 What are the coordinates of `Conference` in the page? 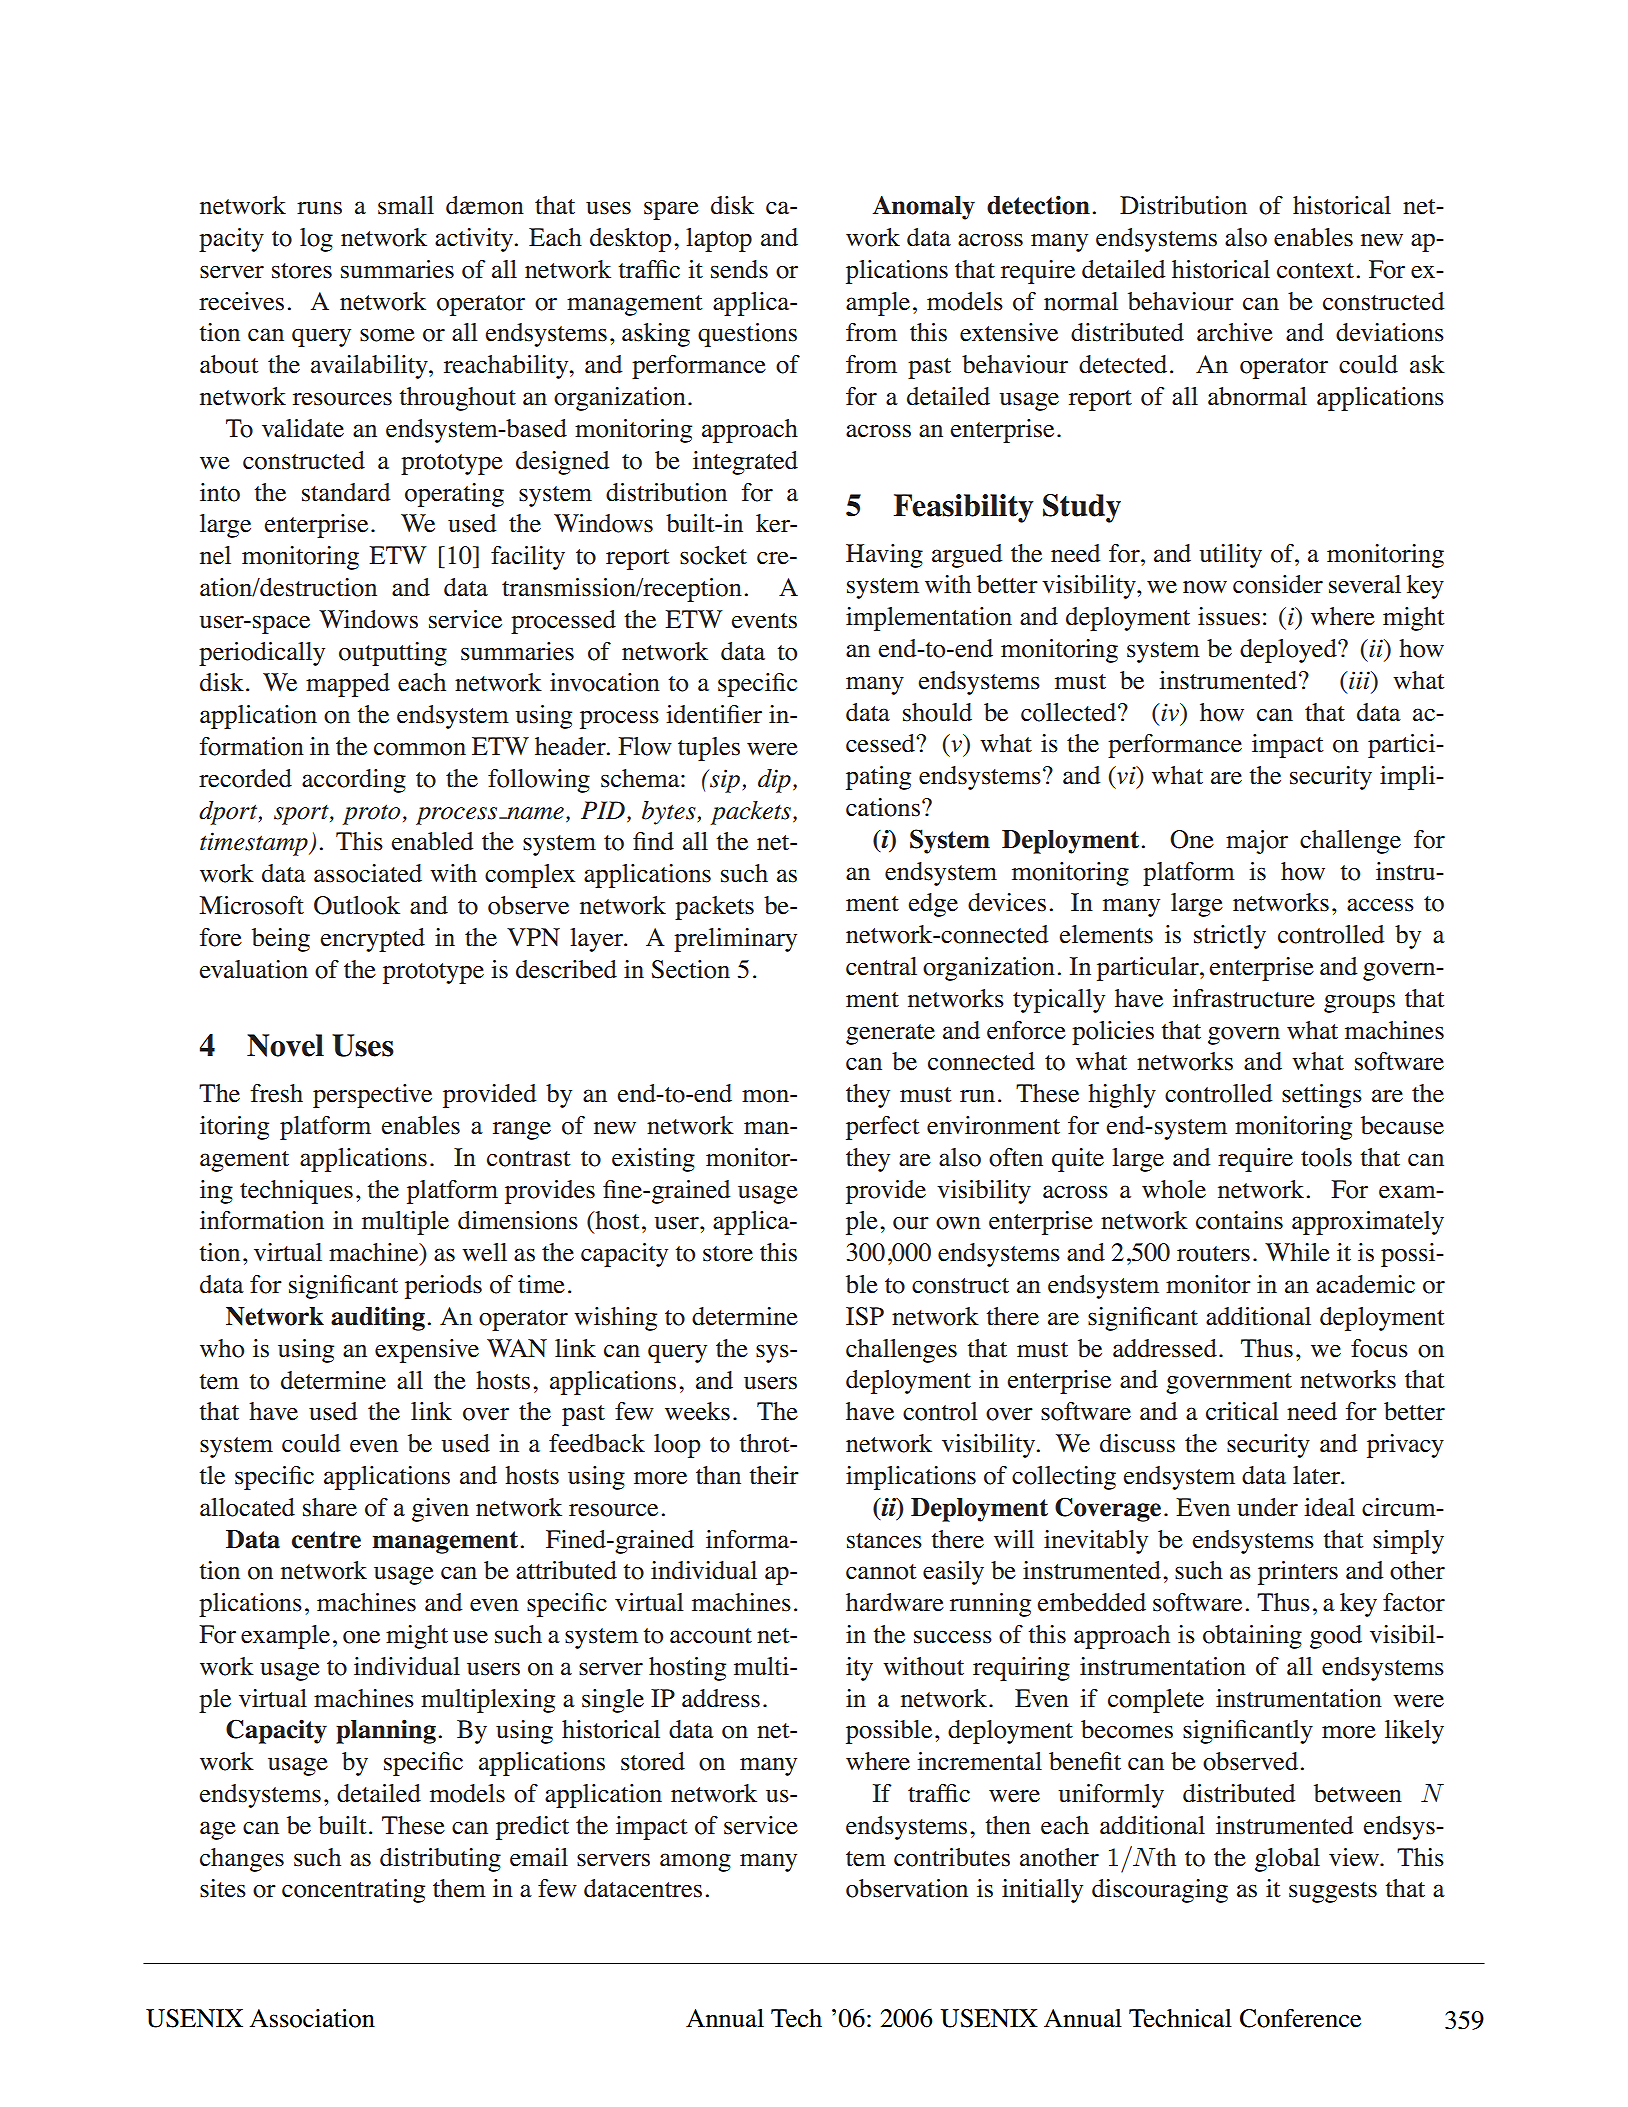 It's located at (1300, 2018).
